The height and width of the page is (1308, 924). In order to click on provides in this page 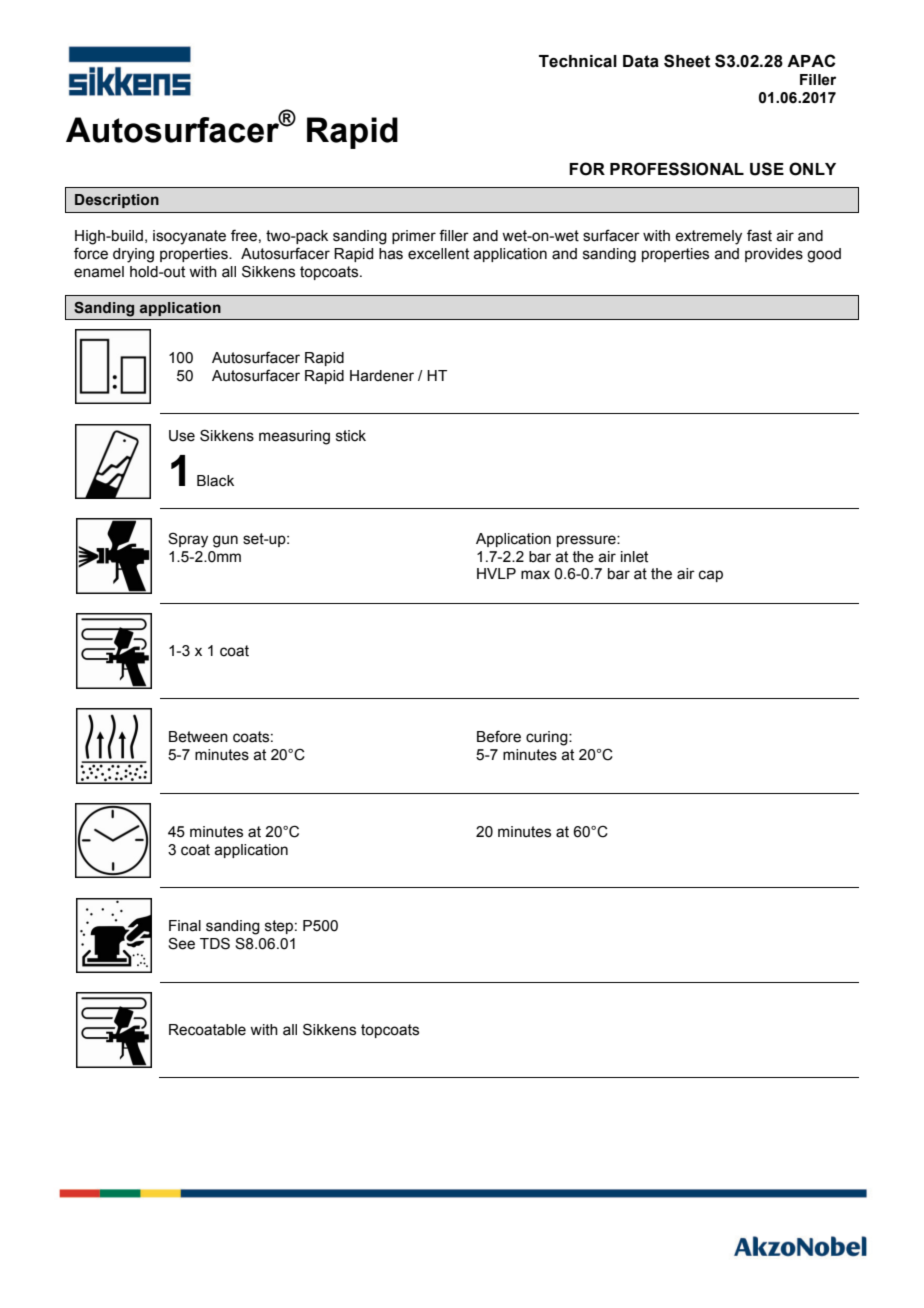, I will do `click(774, 255)`.
